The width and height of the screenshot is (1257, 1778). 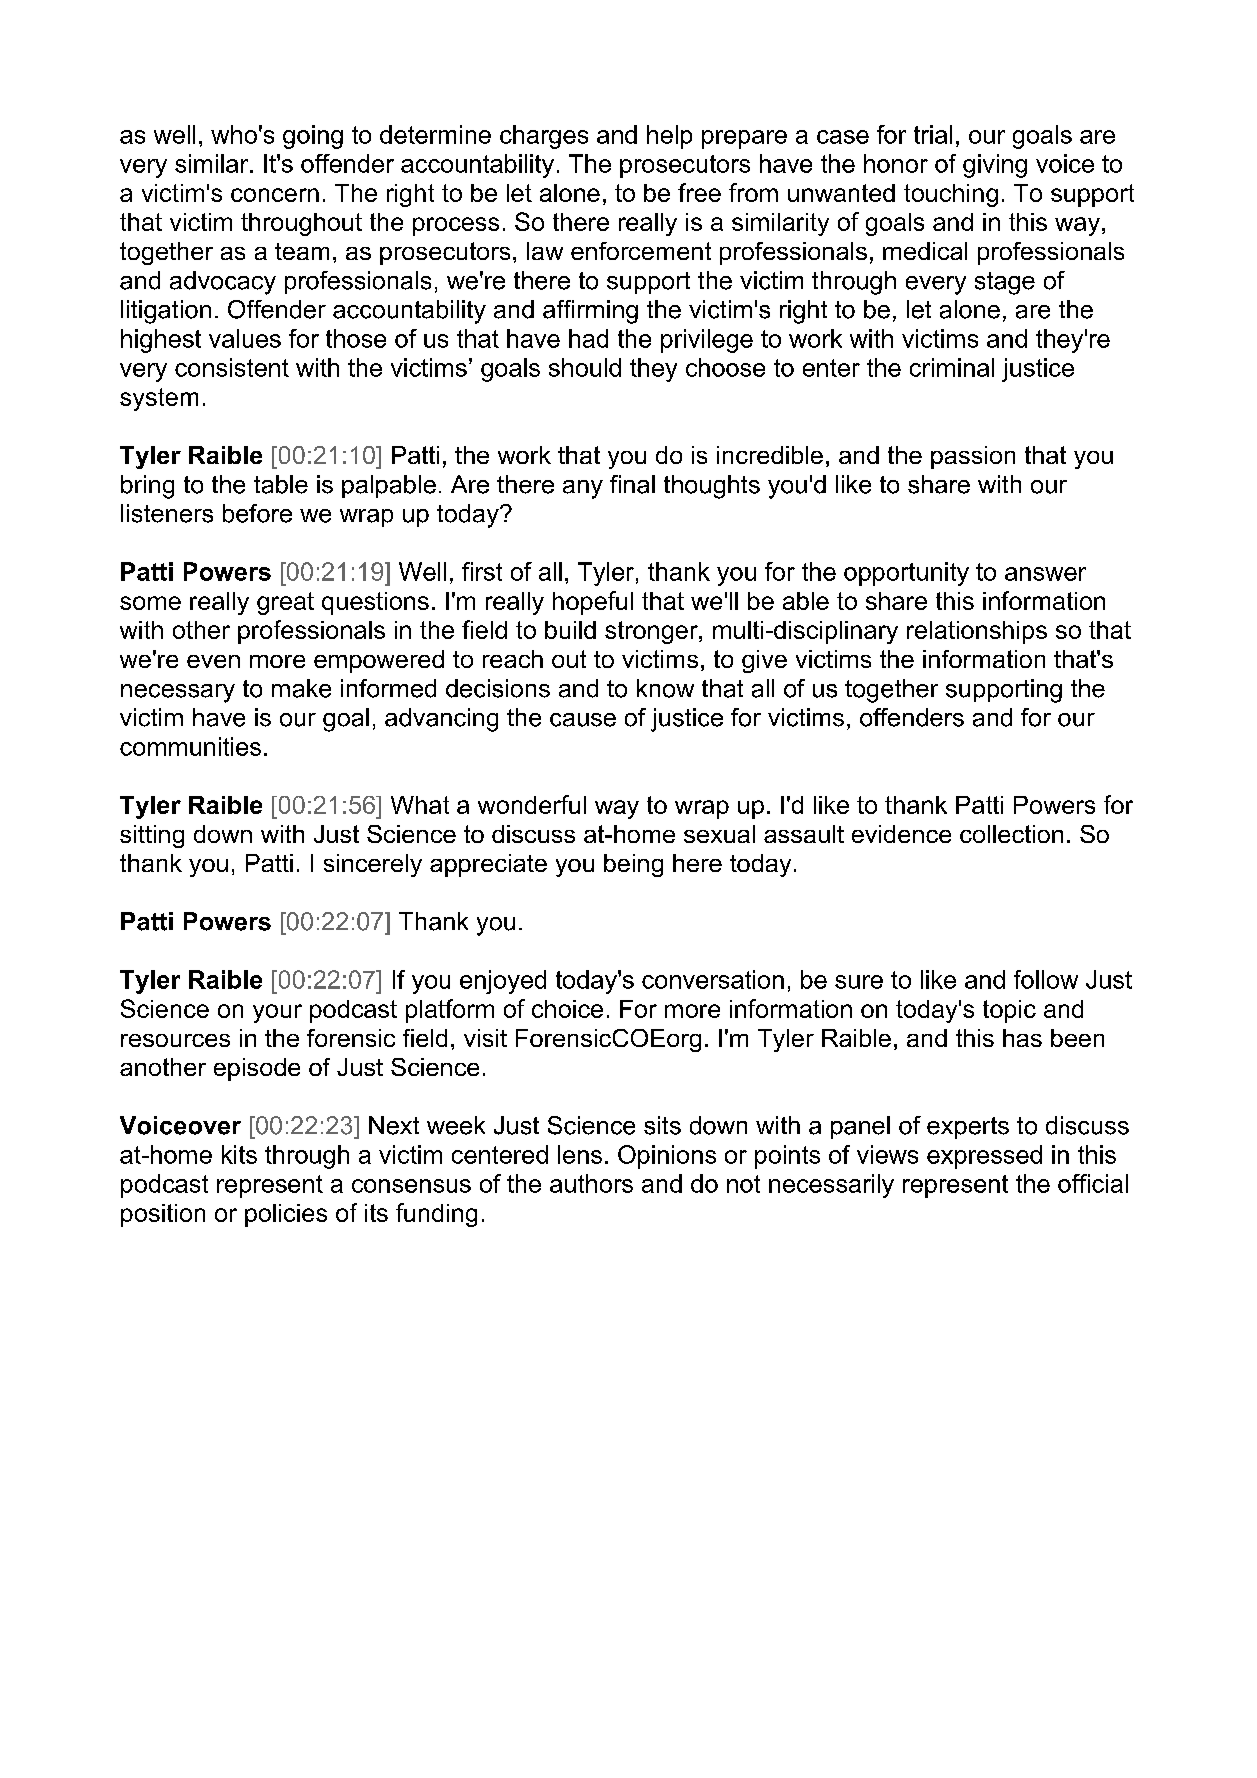 What do you see at coordinates (633, 865) in the screenshot?
I see `being` at bounding box center [633, 865].
